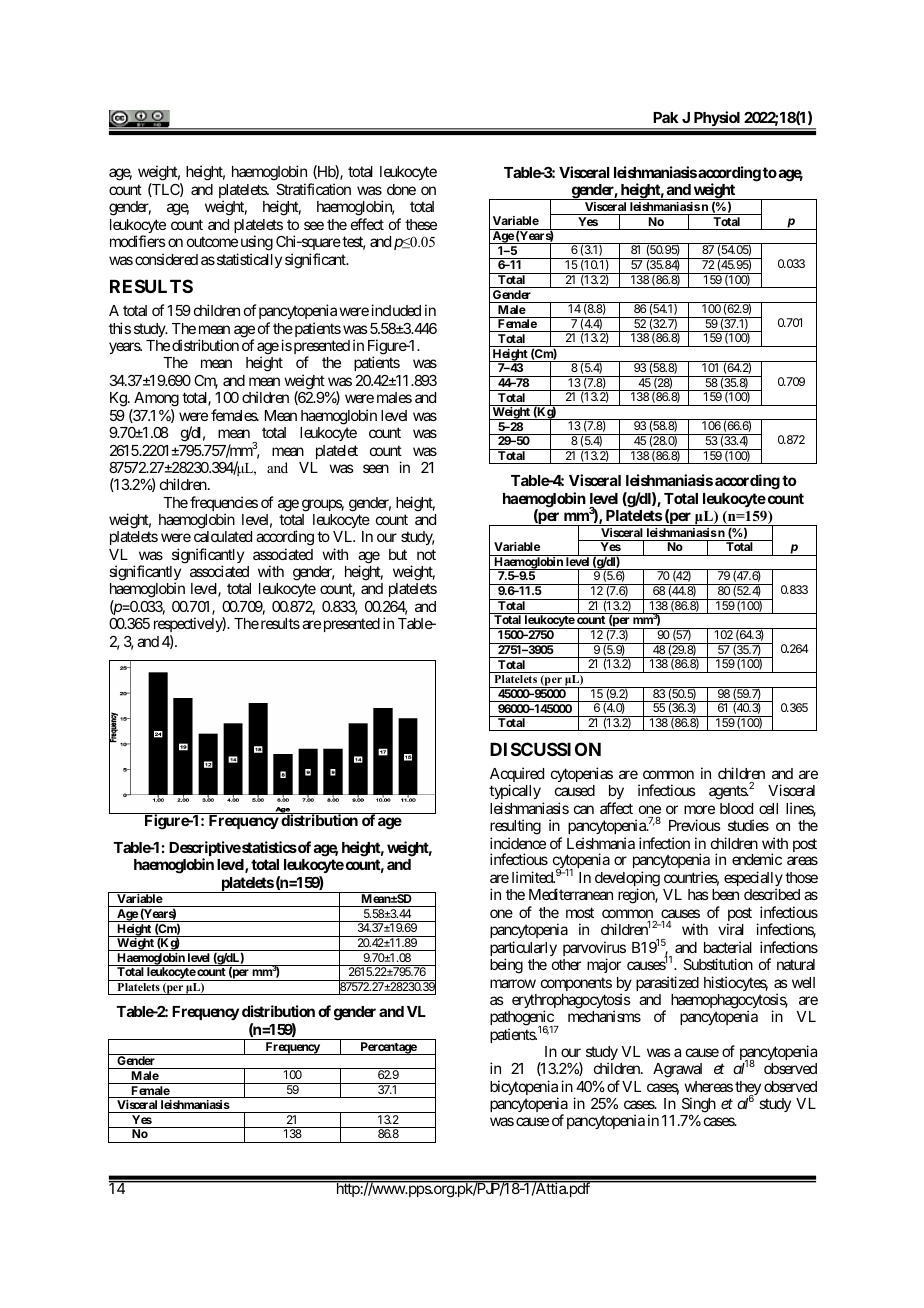 The height and width of the screenshot is (1308, 924). What do you see at coordinates (708, 1086) in the screenshot?
I see `whereas` at bounding box center [708, 1086].
